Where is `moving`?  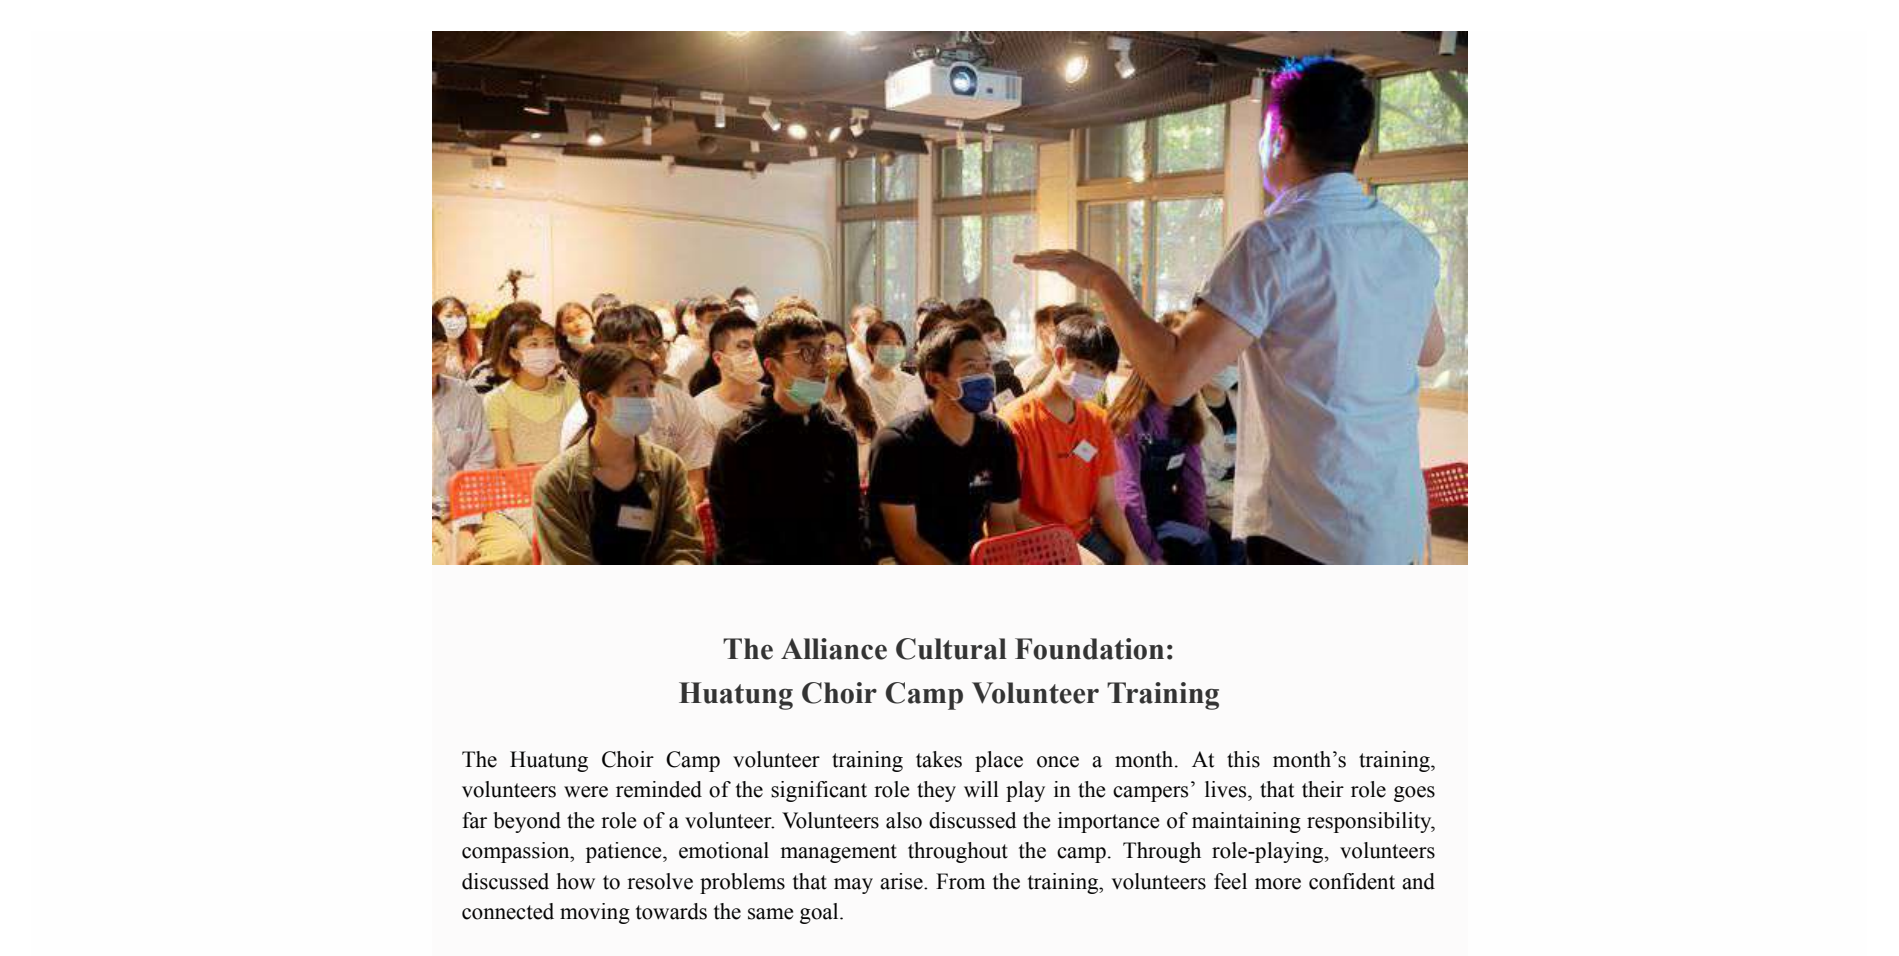 moving is located at coordinates (595, 913).
